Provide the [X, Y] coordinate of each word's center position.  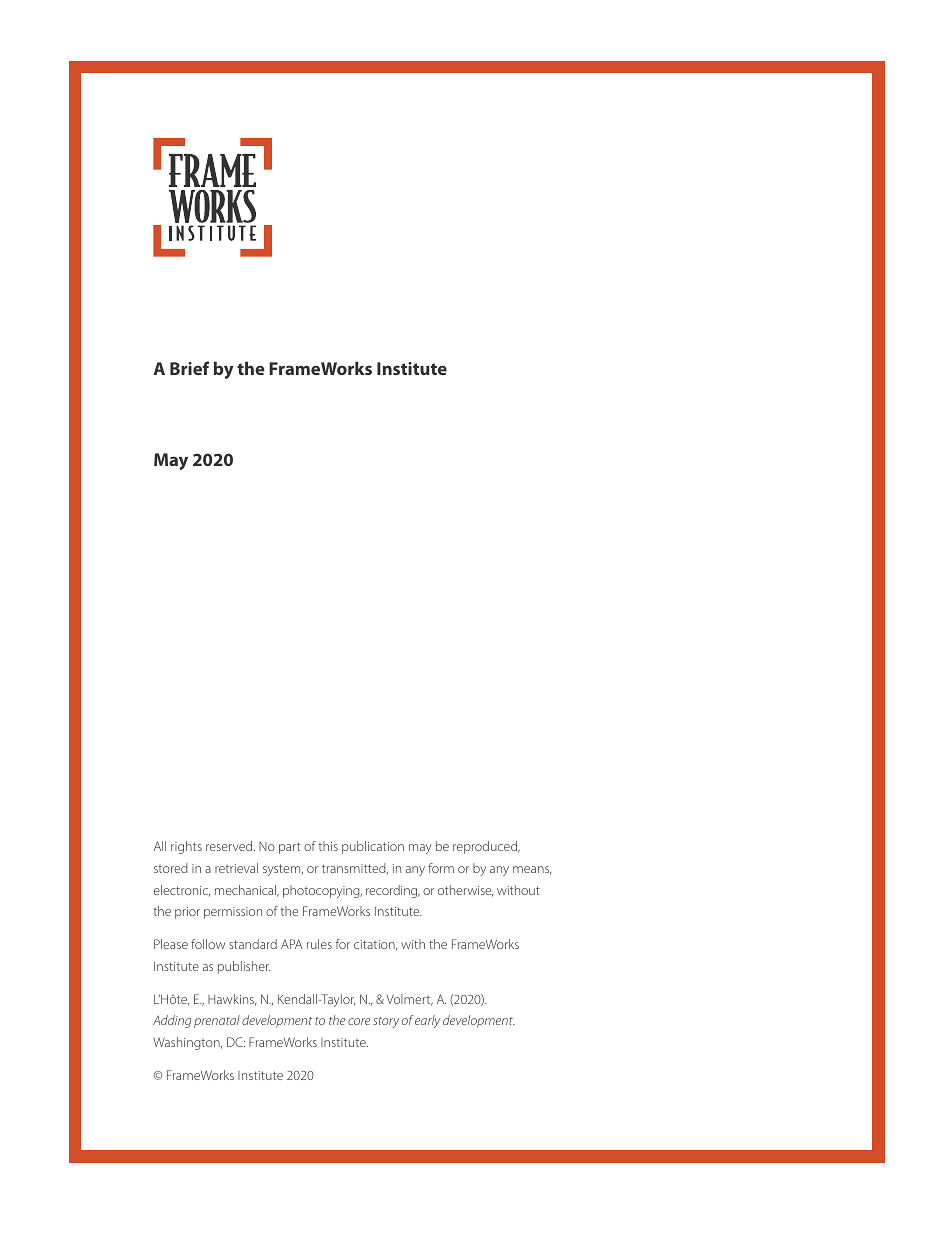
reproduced [486, 847]
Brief [189, 368]
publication [373, 847]
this [328, 846]
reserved [230, 846]
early [427, 1021]
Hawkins [232, 1000]
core [359, 1021]
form [441, 868]
